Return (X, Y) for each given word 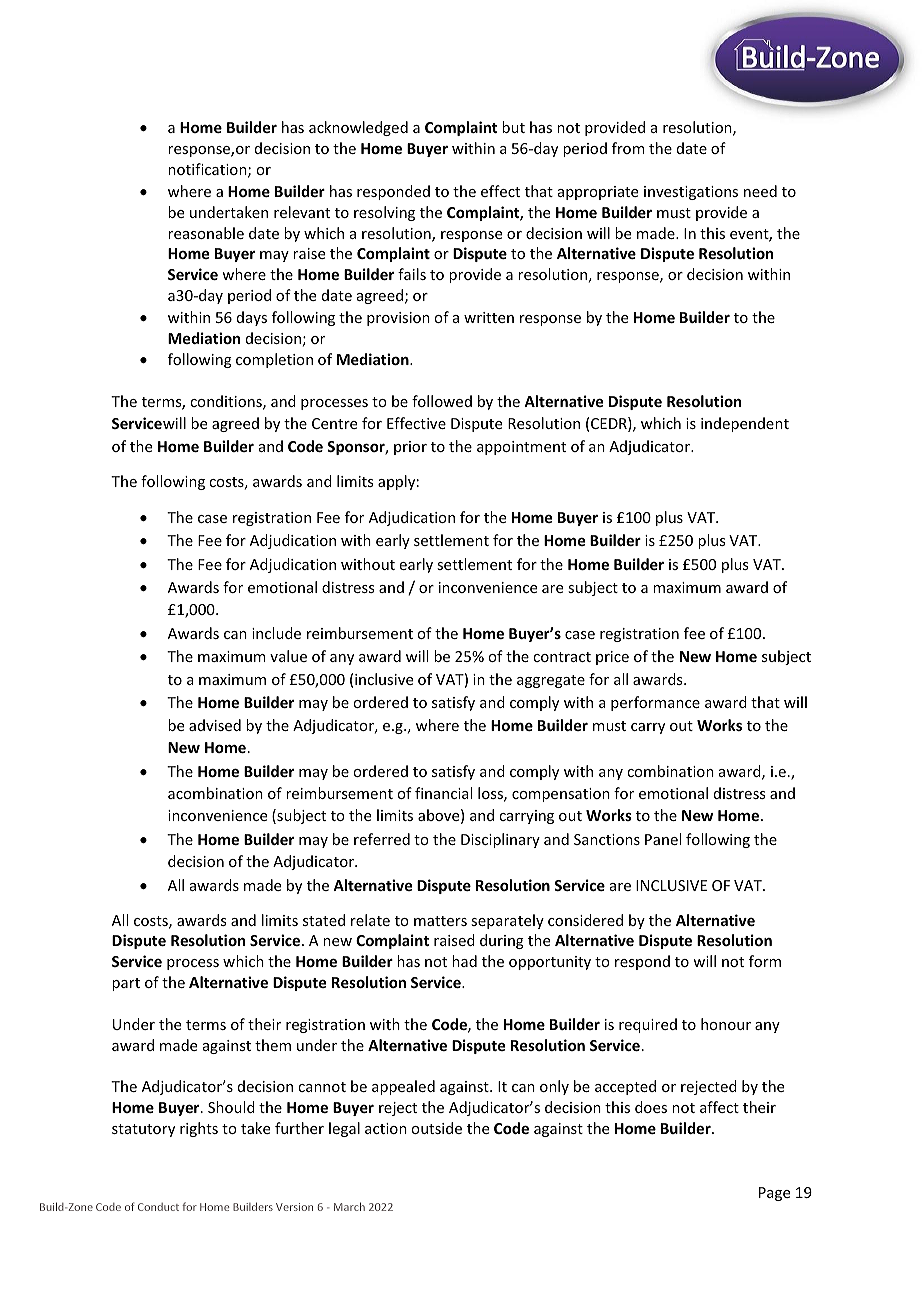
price (612, 658)
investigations (691, 193)
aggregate (551, 681)
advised (215, 725)
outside (436, 1128)
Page (774, 1194)
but (513, 127)
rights (199, 1129)
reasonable (206, 233)
